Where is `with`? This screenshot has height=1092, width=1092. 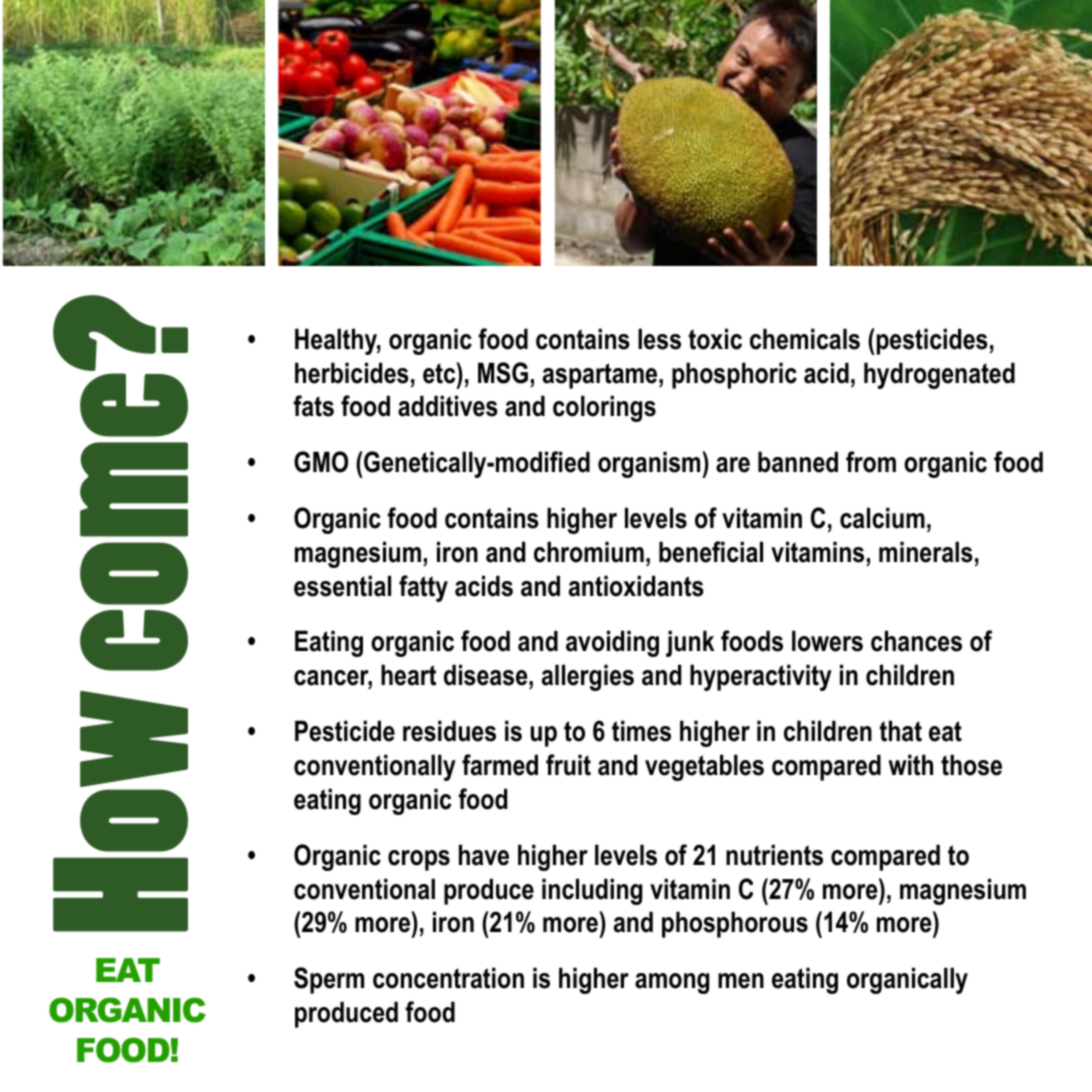
with is located at coordinates (910, 765).
